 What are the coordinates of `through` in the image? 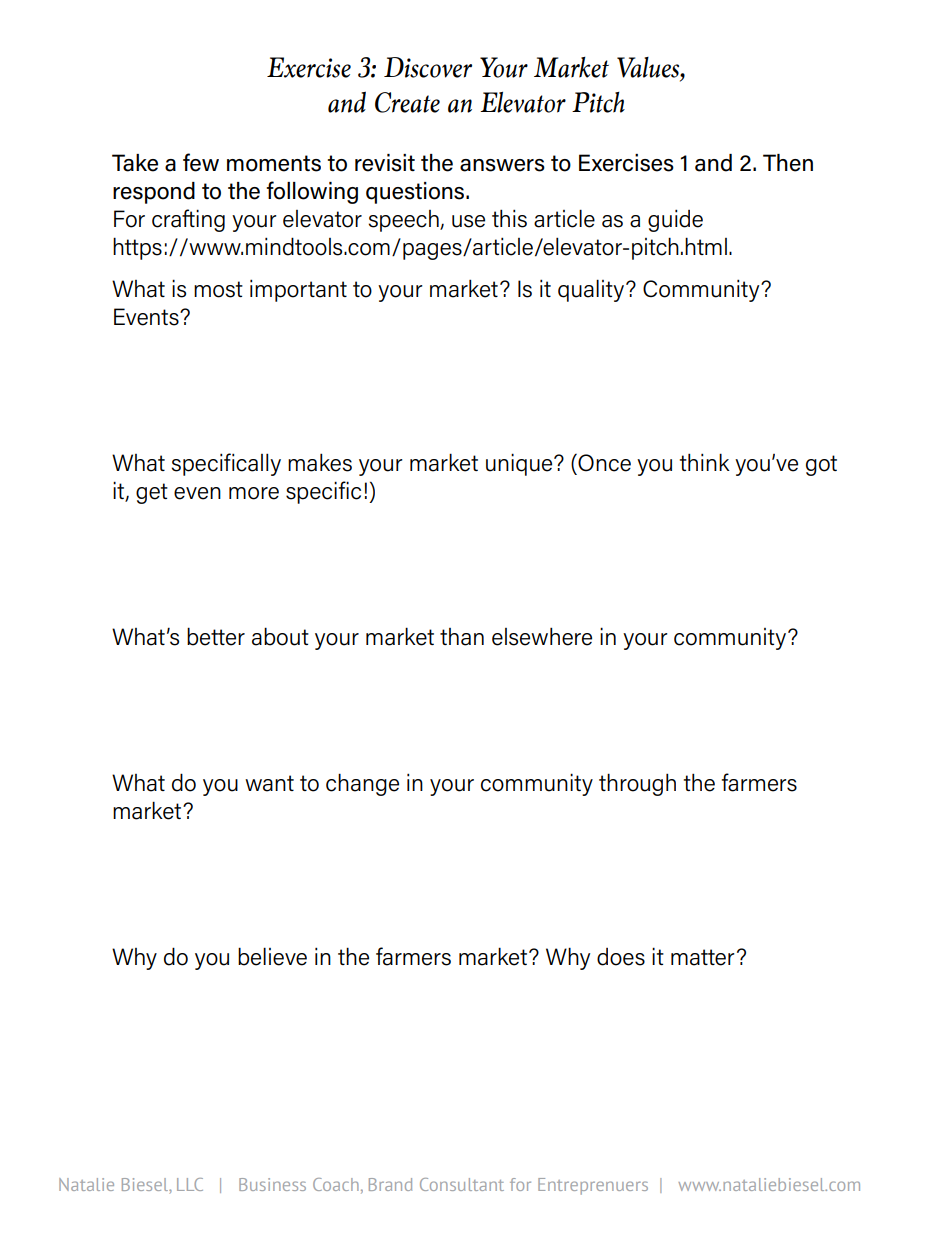 It's located at (637, 784).
